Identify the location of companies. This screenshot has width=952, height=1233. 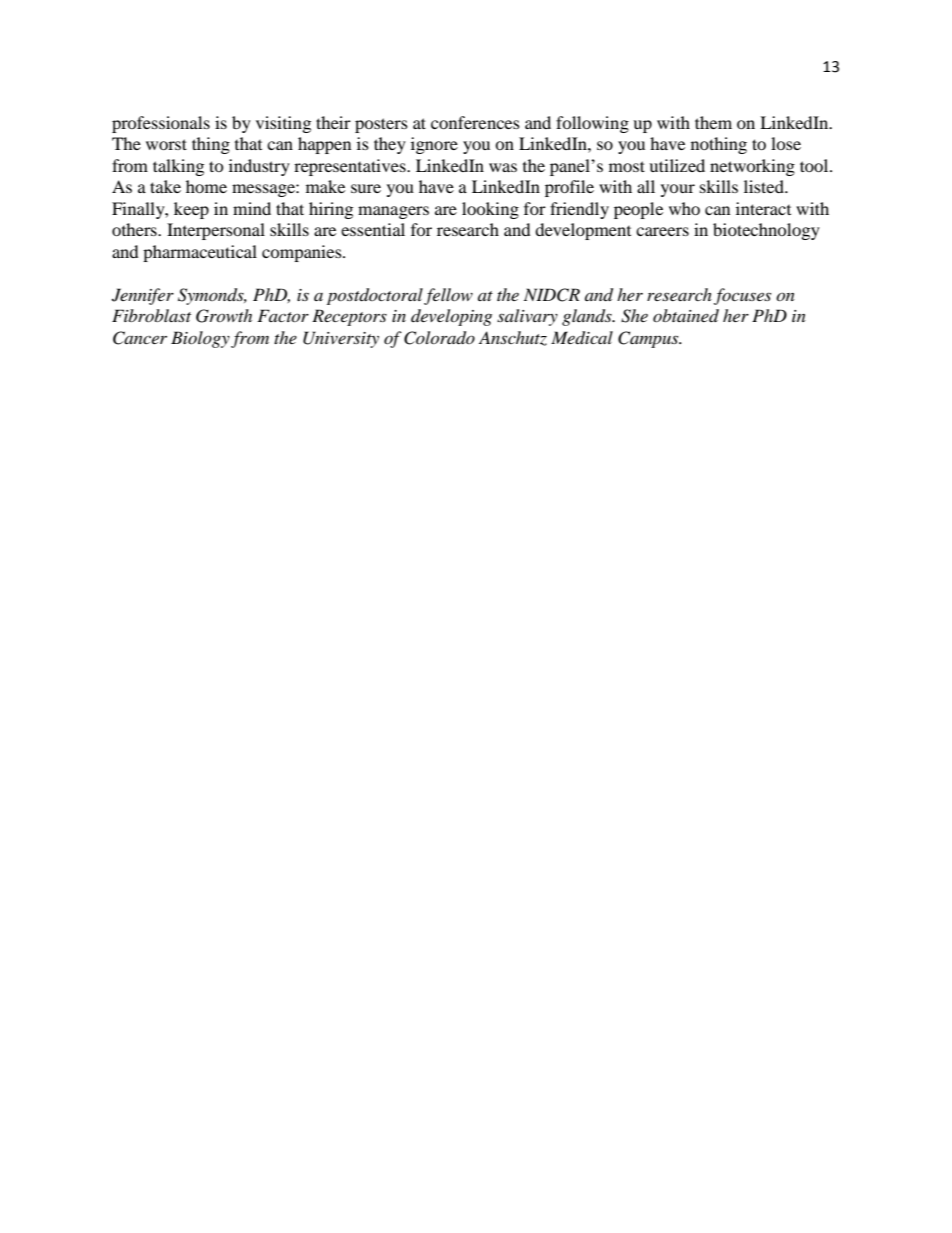
(303, 253).
